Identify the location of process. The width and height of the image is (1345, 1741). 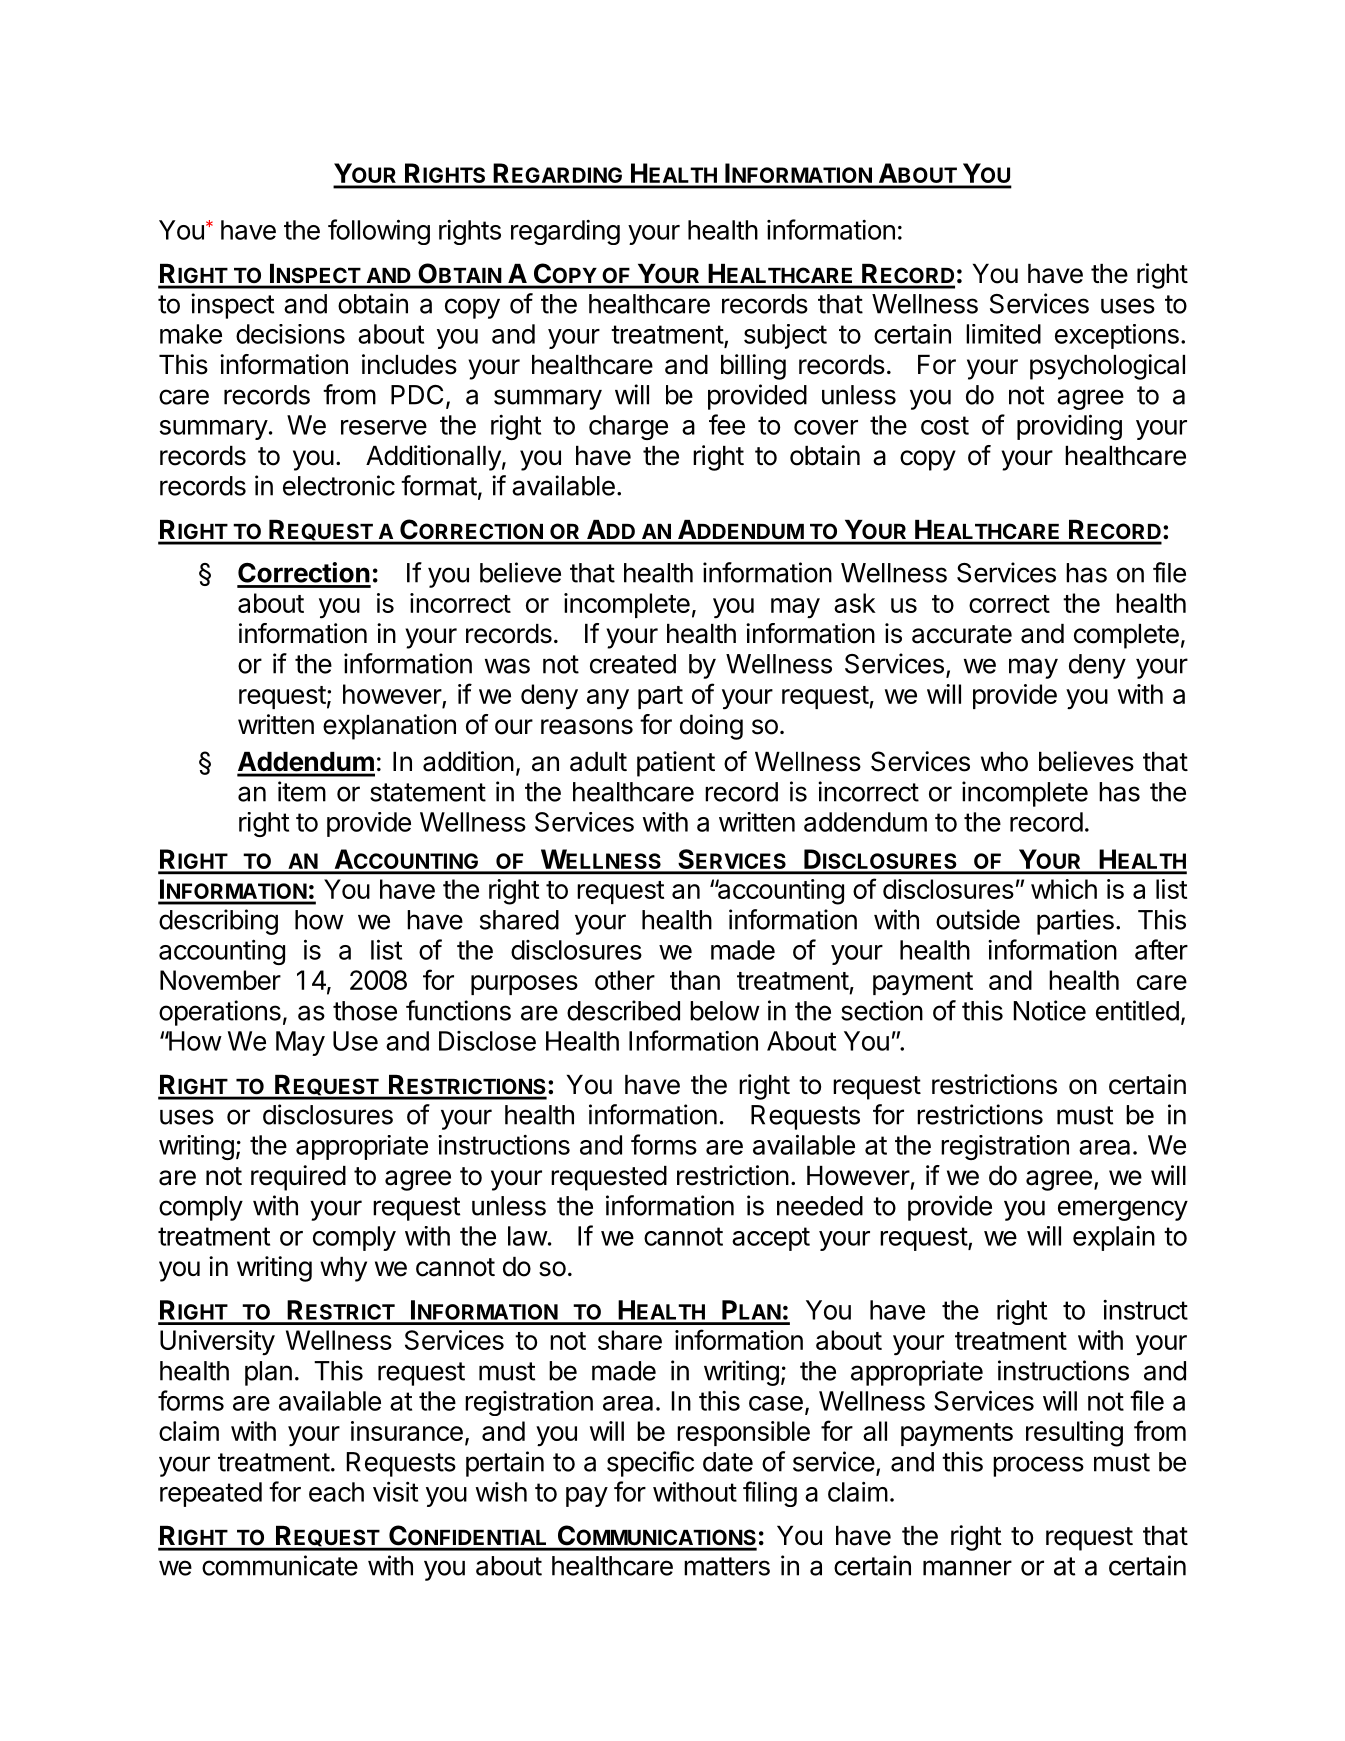
(1038, 1466).
